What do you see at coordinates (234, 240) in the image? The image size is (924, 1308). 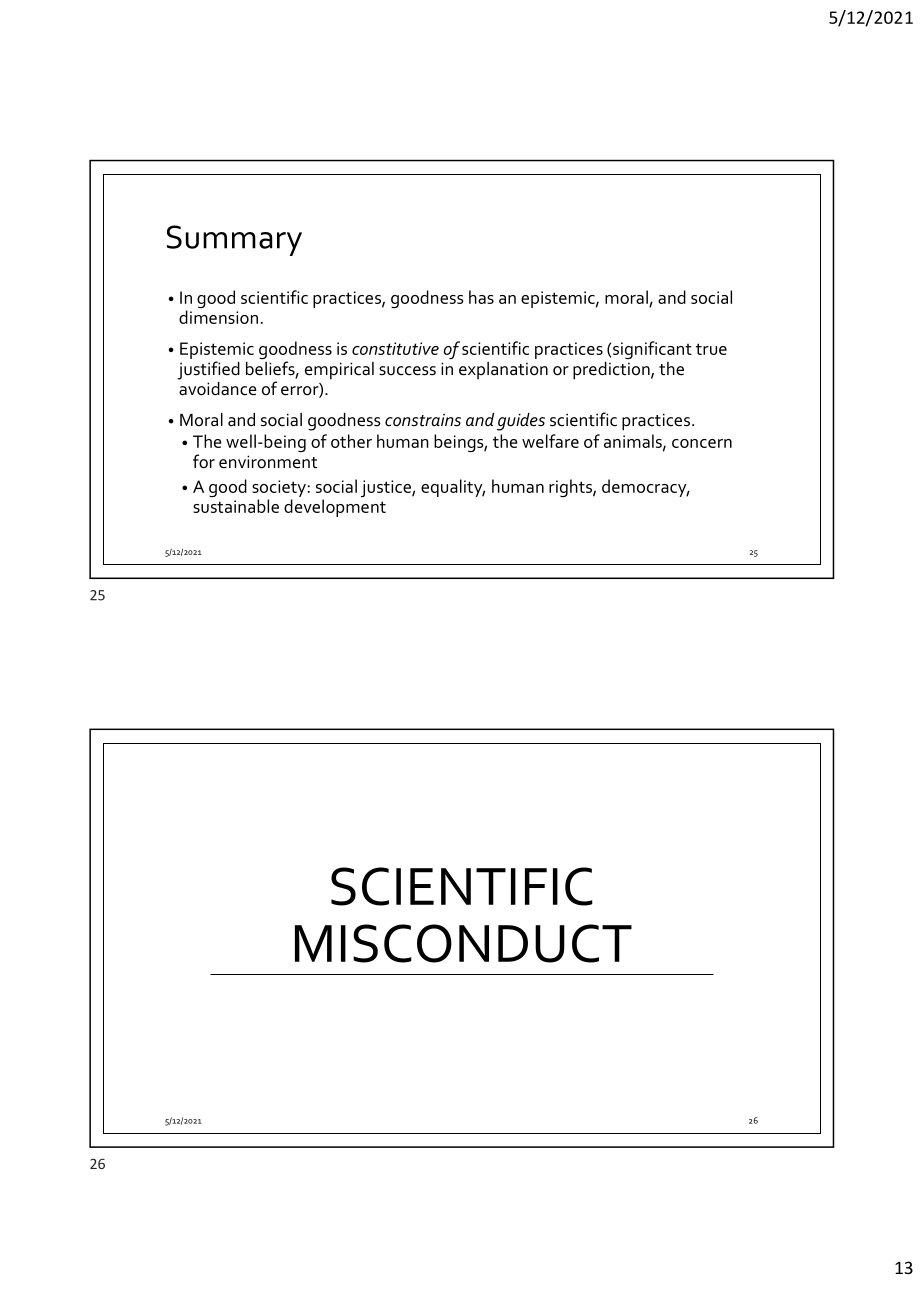 I see `Summary` at bounding box center [234, 240].
